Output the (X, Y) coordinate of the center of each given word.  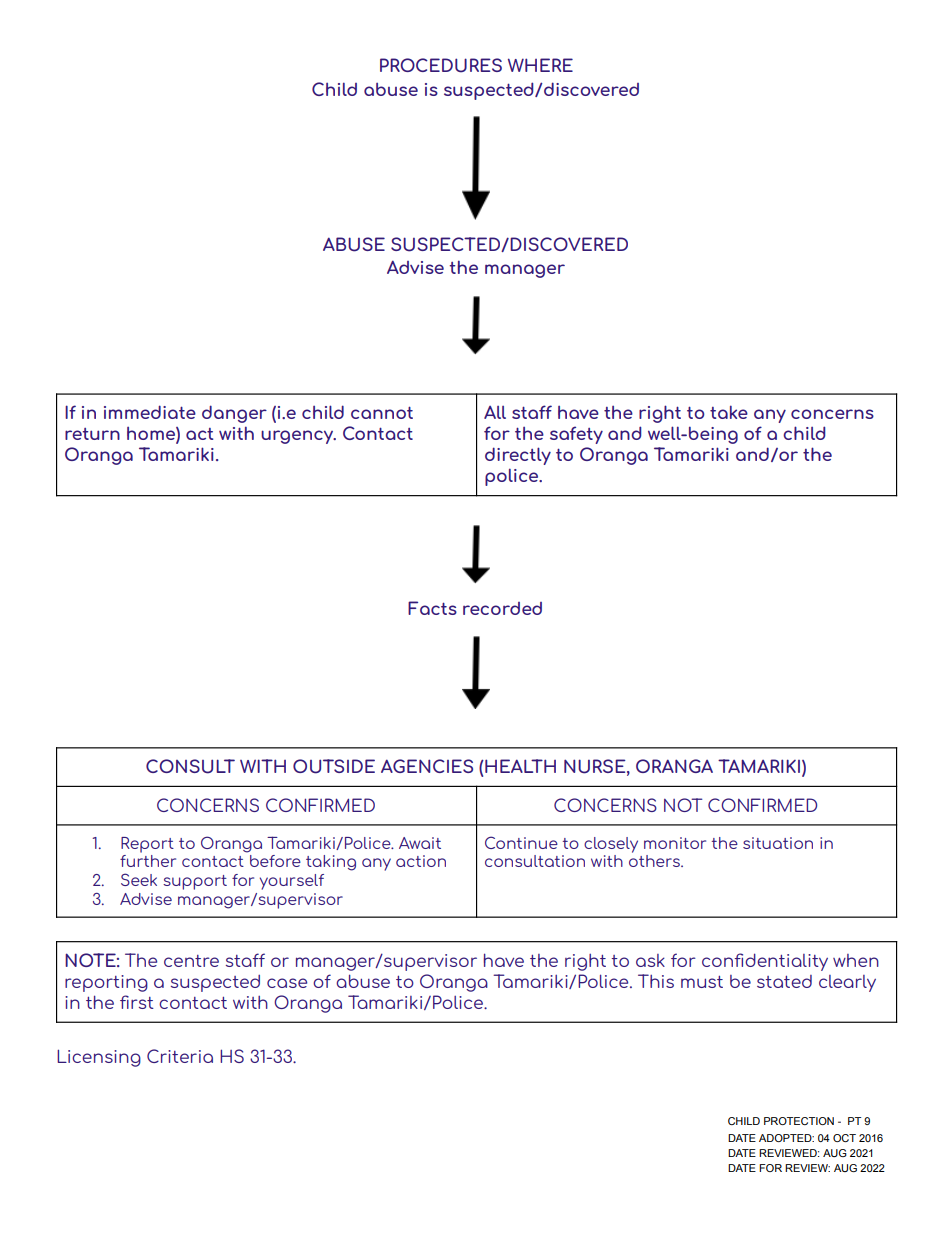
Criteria (180, 1056)
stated (784, 981)
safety (576, 435)
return (92, 434)
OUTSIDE (334, 766)
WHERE (540, 65)
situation (778, 843)
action (421, 861)
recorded (502, 608)
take (729, 412)
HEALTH (519, 766)
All (495, 412)
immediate (150, 412)
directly (518, 456)
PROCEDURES (441, 65)
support (195, 882)
